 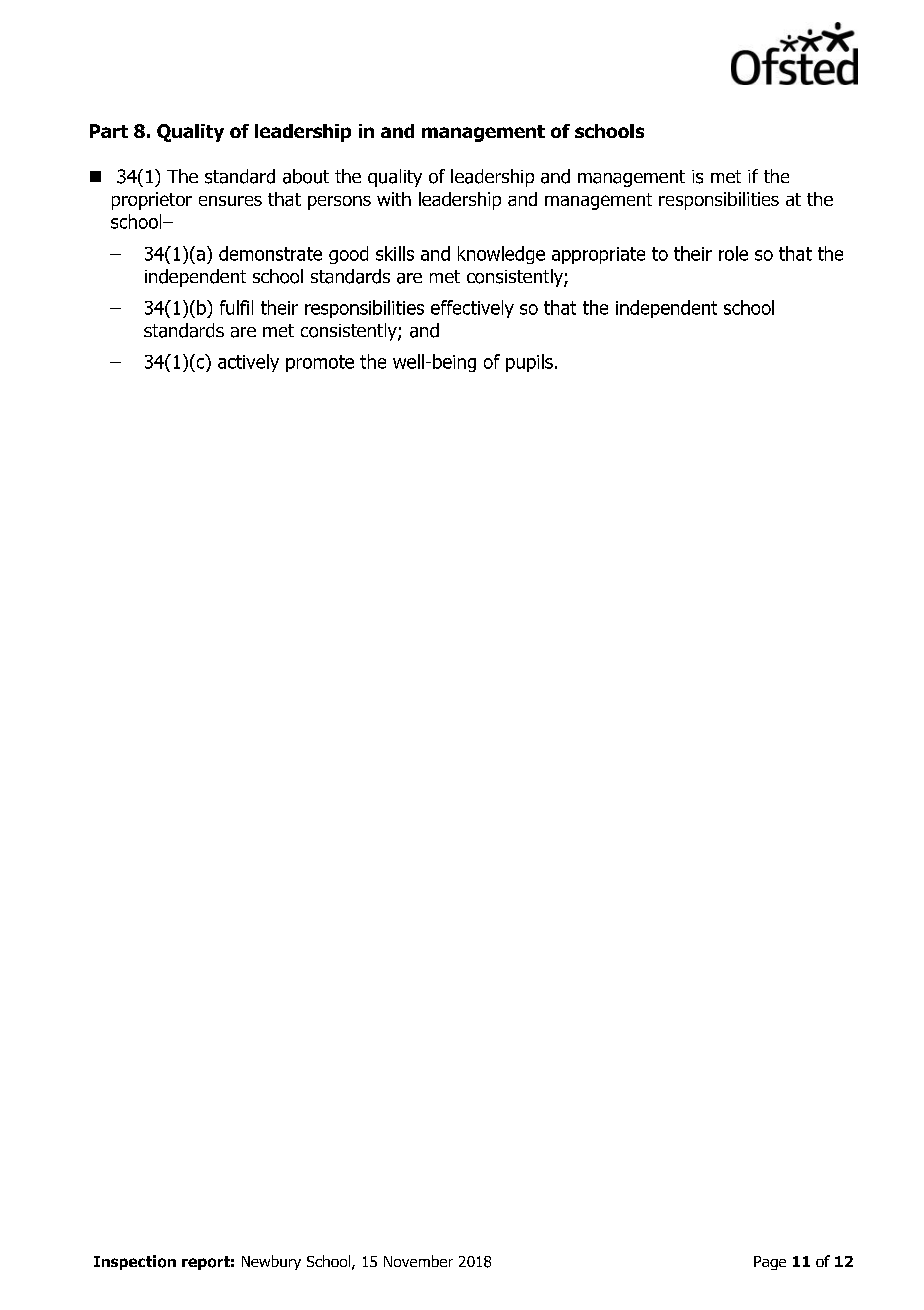 What do you see at coordinates (320, 363) in the screenshot?
I see `promote` at bounding box center [320, 363].
